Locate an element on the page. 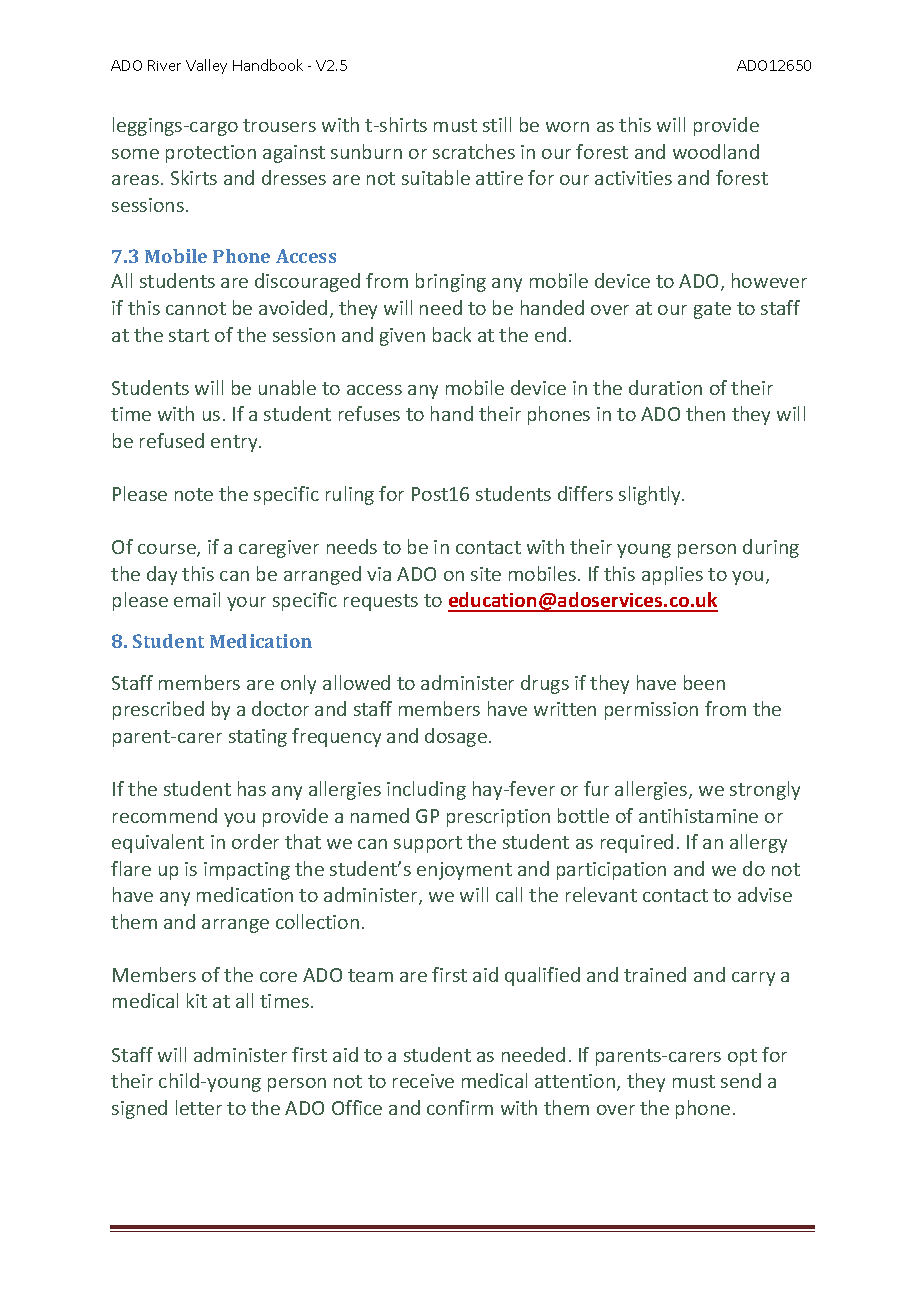 Image resolution: width=924 pixels, height=1308 pixels. still is located at coordinates (497, 124).
